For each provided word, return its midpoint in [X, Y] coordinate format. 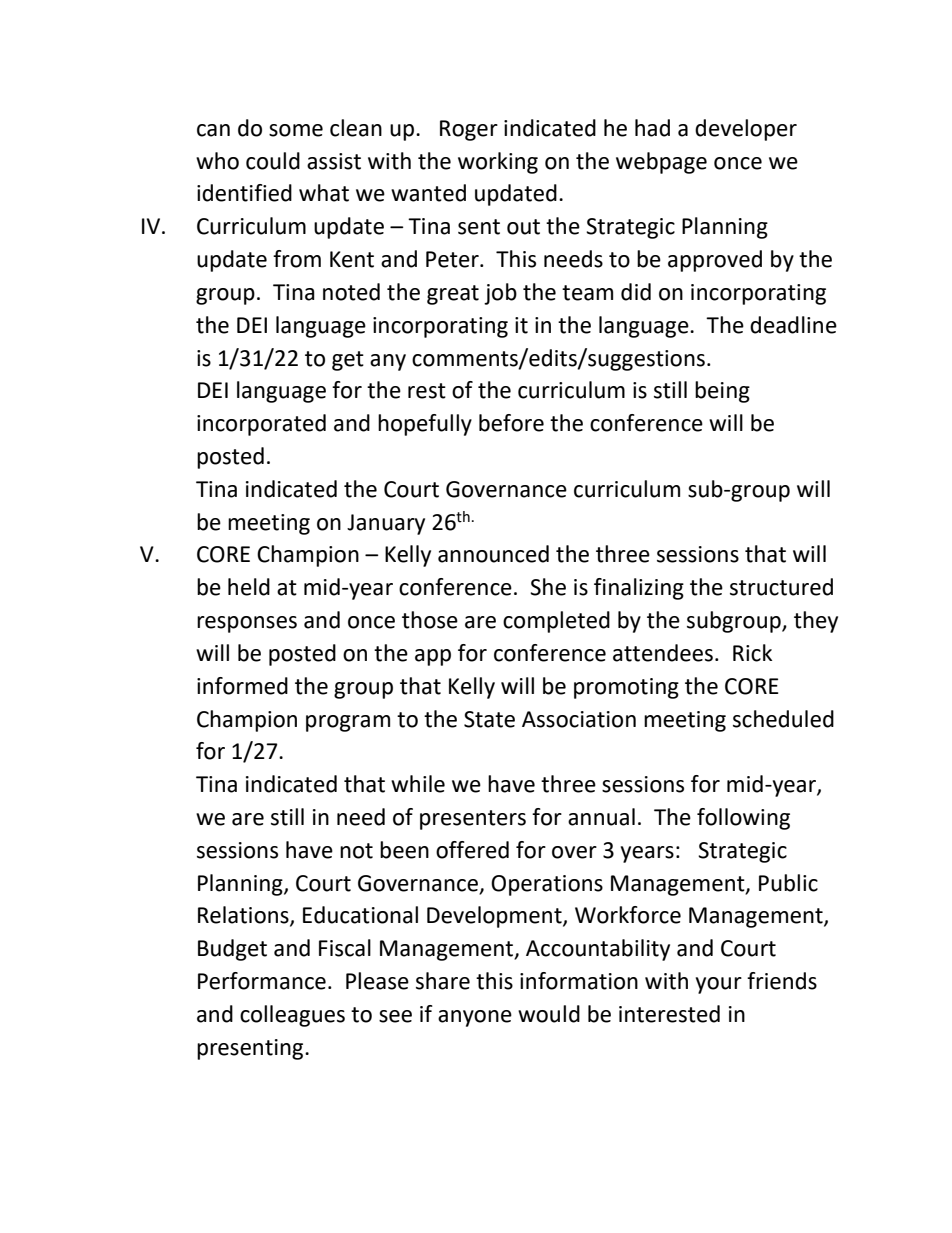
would [549, 1014]
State [489, 719]
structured [781, 587]
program [348, 723]
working [498, 163]
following [743, 819]
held [249, 587]
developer [746, 130]
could [273, 161]
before [511, 423]
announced [493, 554]
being [722, 392]
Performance [262, 981]
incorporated [261, 425]
